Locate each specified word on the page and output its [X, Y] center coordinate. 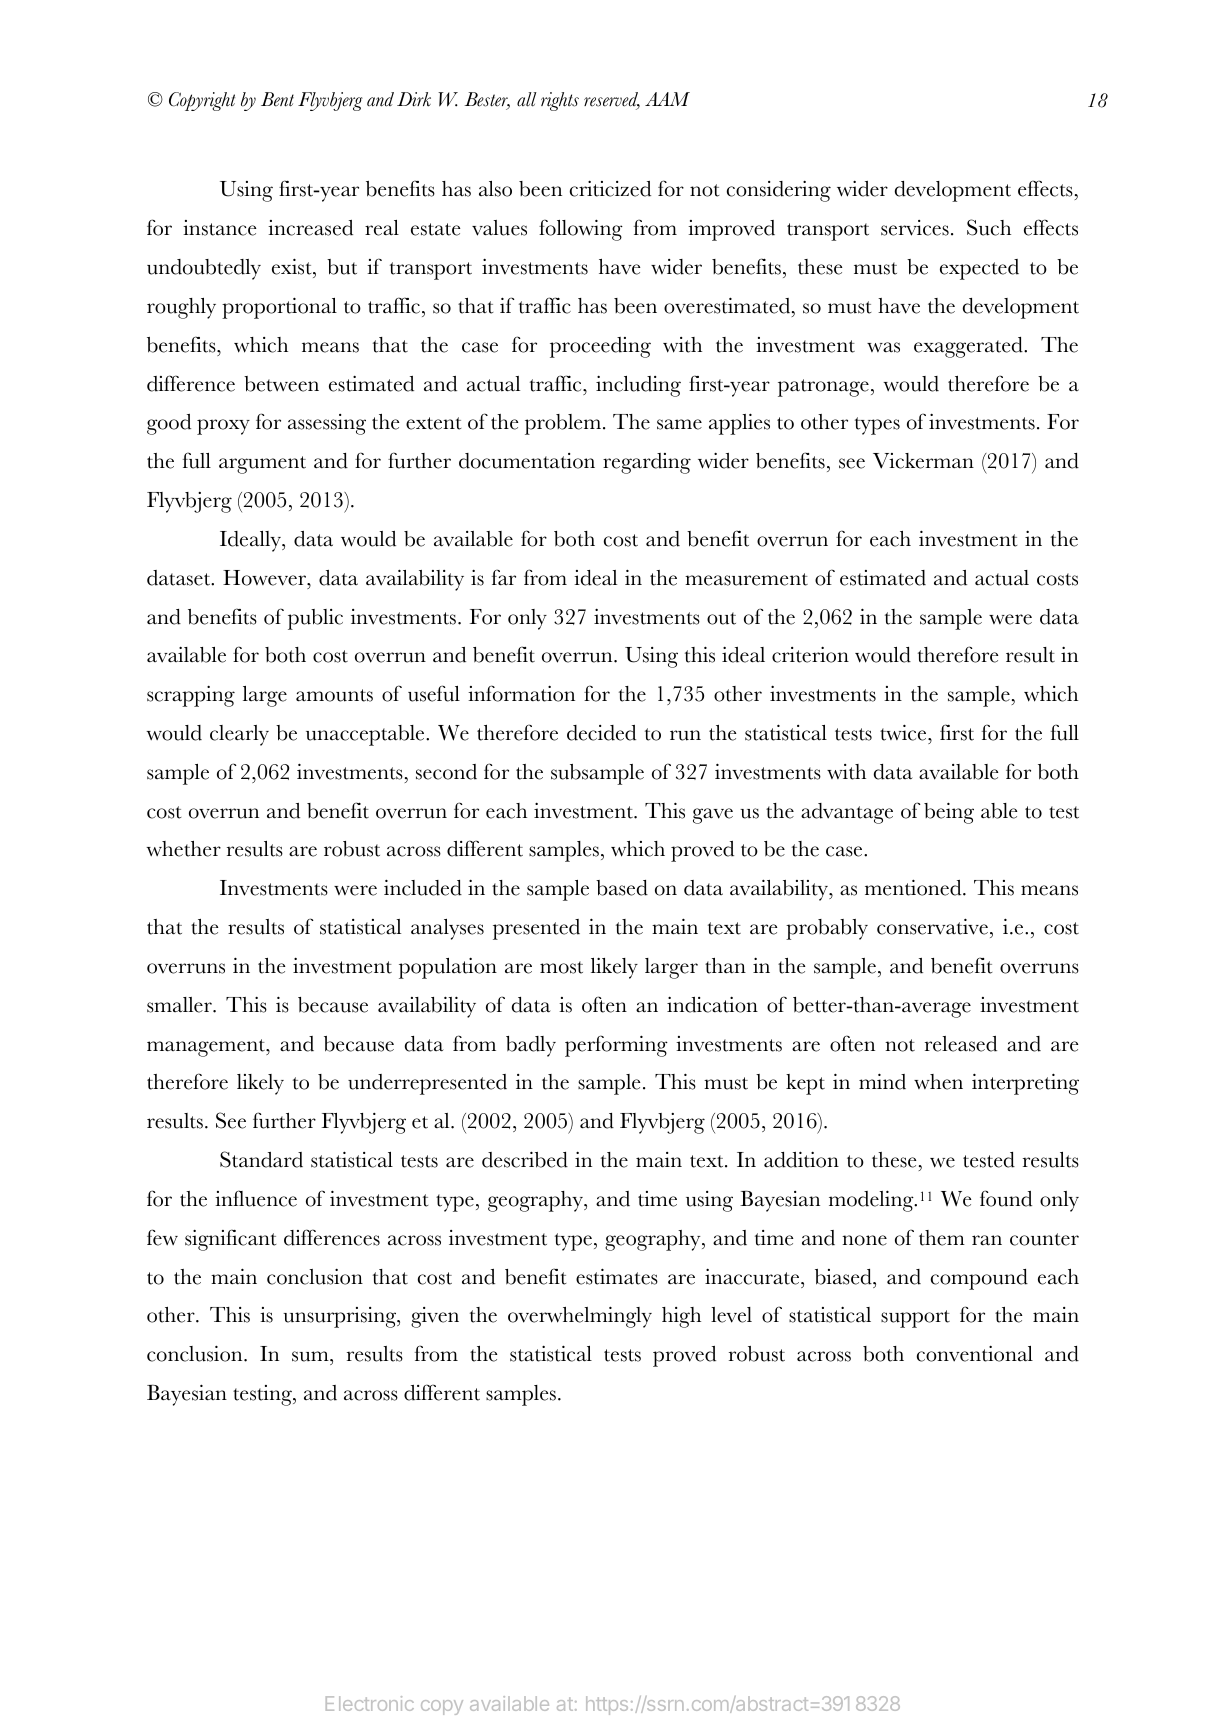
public [315, 619]
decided [601, 733]
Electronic [370, 1703]
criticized [610, 189]
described [525, 1159]
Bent [277, 99]
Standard [261, 1159]
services [915, 228]
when [938, 1082]
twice [904, 732]
